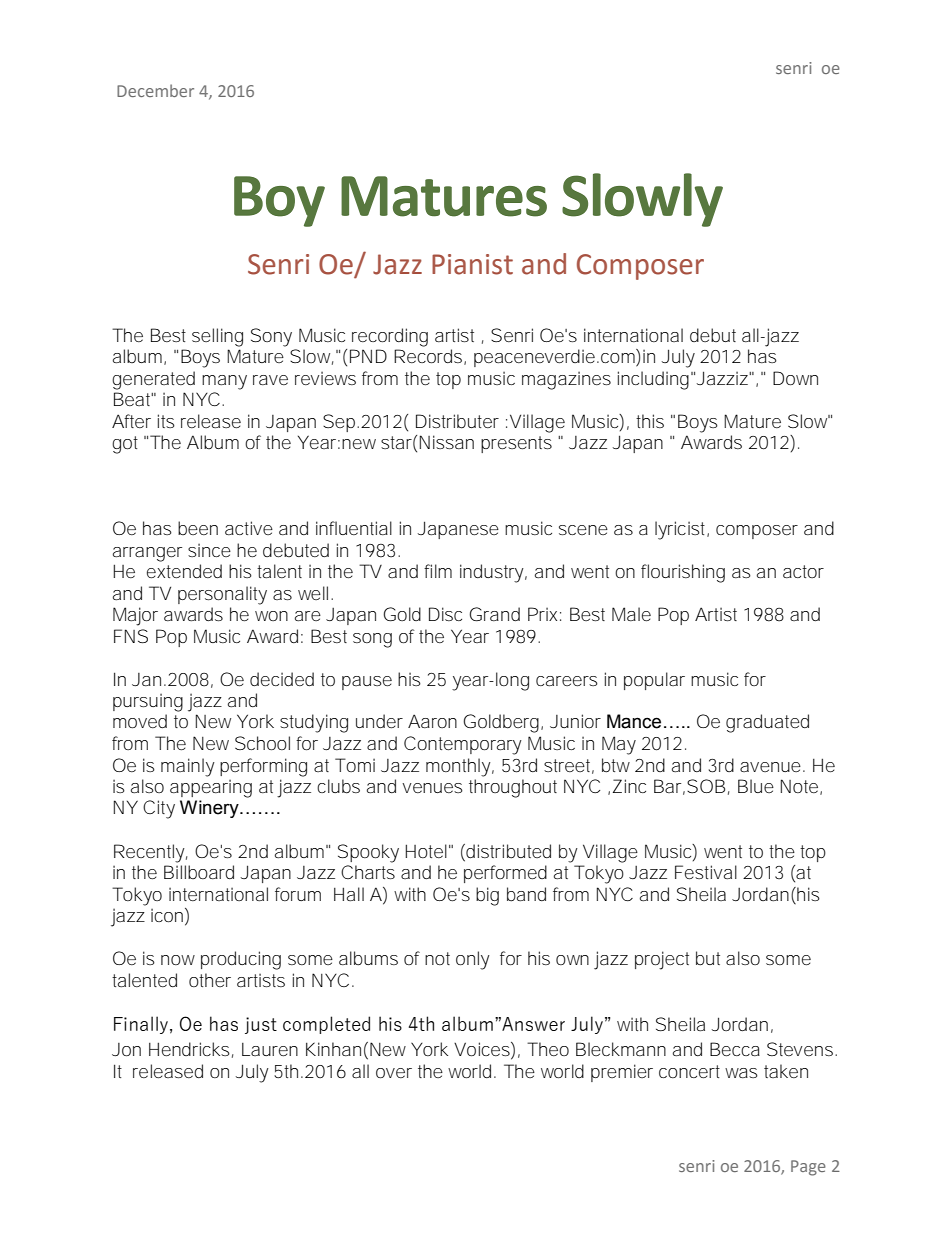 This screenshot has width=952, height=1233. Describe the element at coordinates (166, 421) in the screenshot. I see `its` at that location.
